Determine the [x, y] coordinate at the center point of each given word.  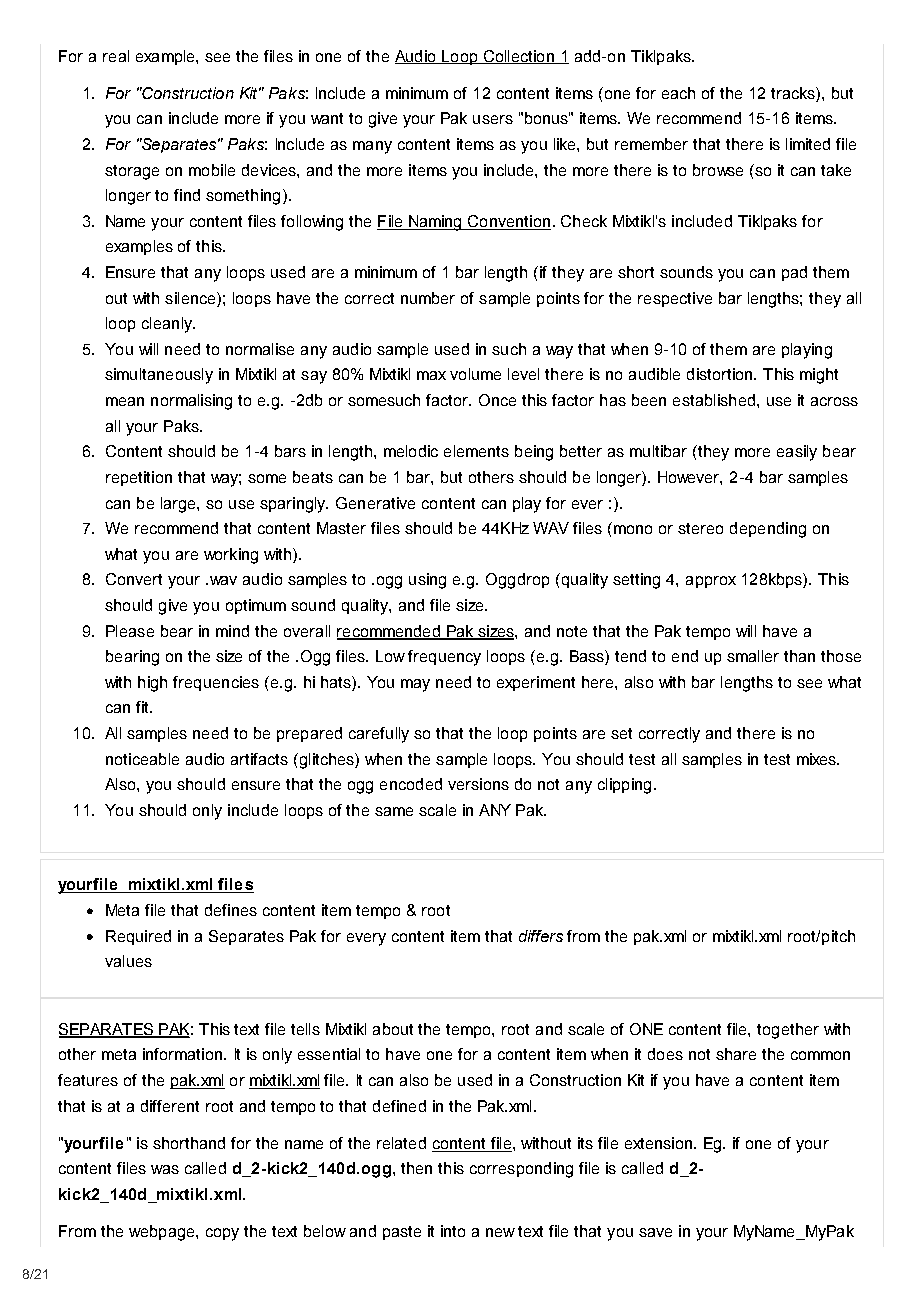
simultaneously [159, 376]
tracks [794, 93]
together [788, 1031]
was [165, 1169]
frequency [444, 658]
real [116, 56]
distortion [721, 374]
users [493, 119]
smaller [753, 656]
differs [541, 936]
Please [130, 631]
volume [475, 374]
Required [138, 937]
